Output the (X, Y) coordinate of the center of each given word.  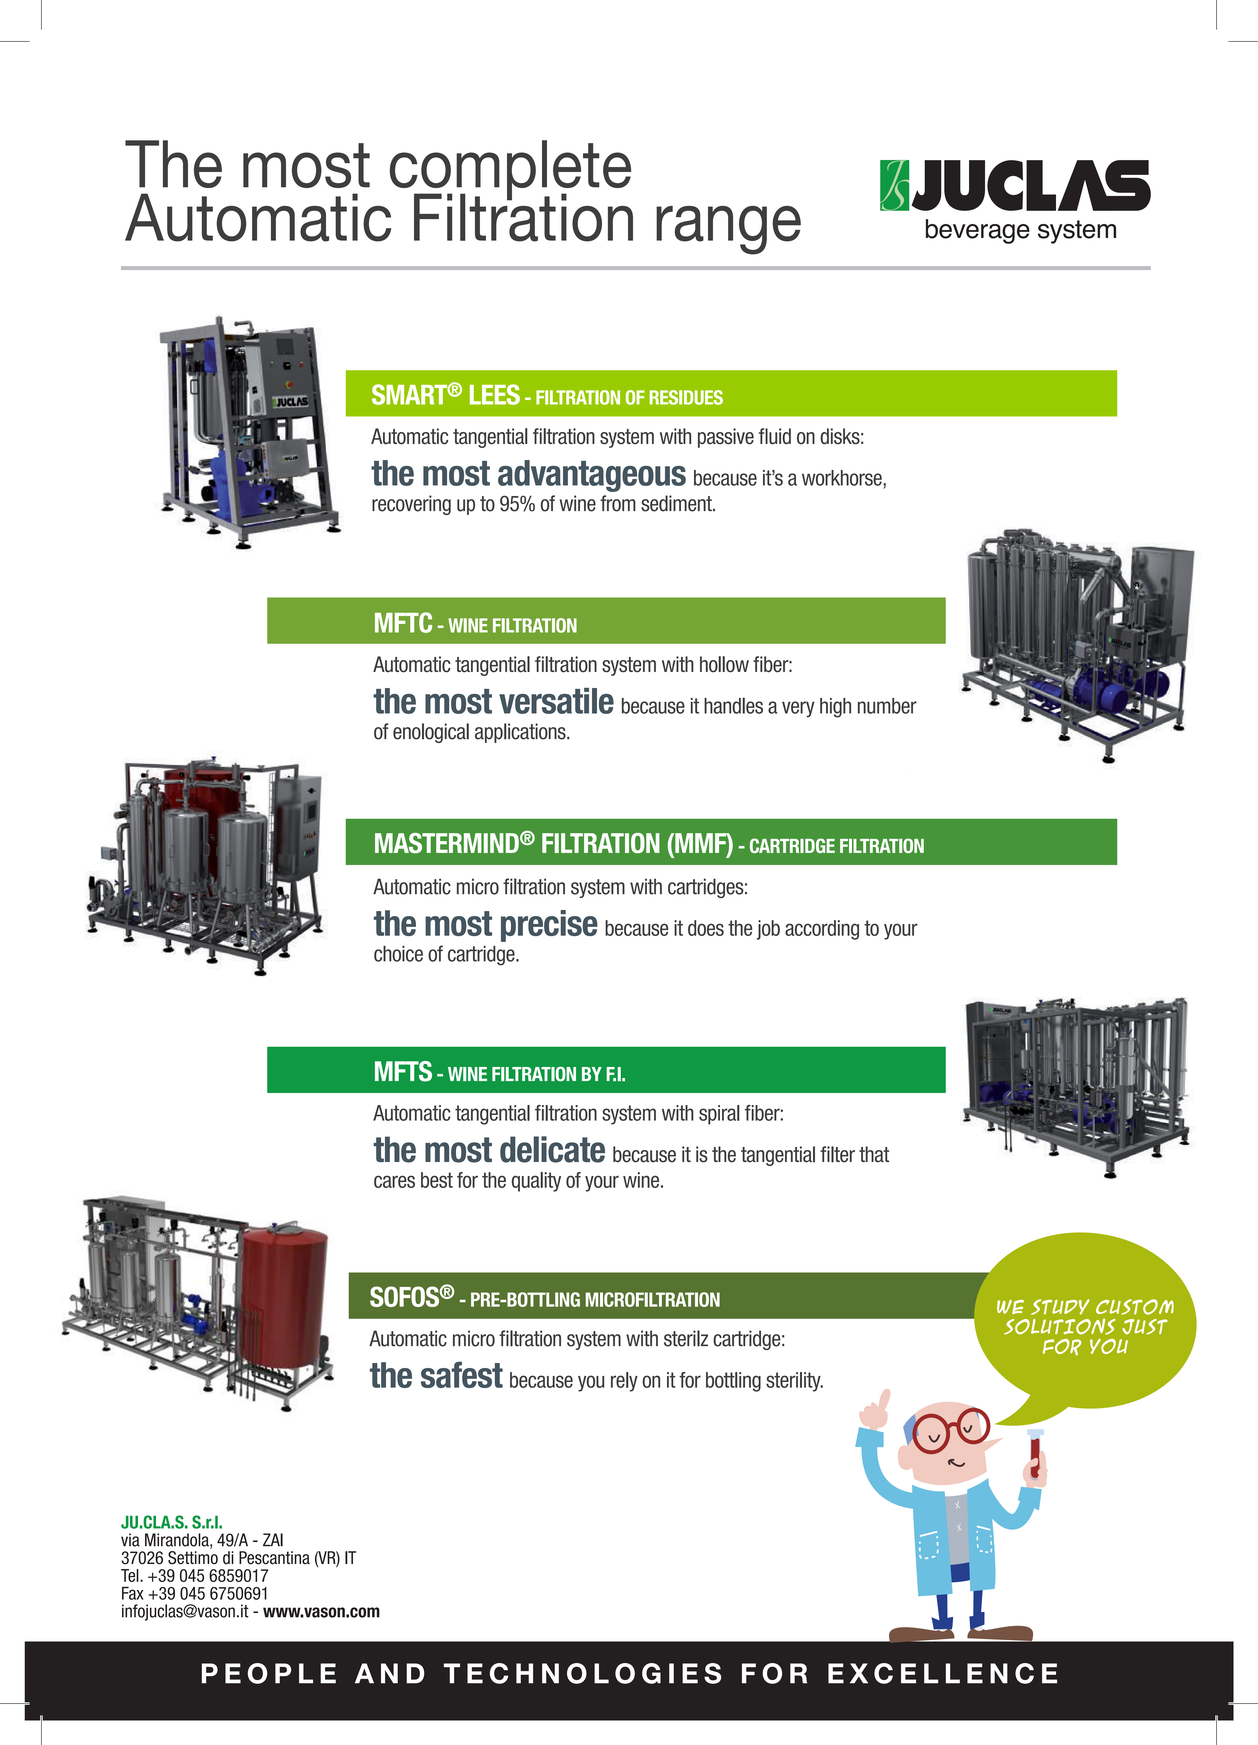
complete (510, 171)
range (728, 230)
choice (398, 954)
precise (549, 926)
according (822, 930)
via (130, 1540)
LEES (495, 394)
